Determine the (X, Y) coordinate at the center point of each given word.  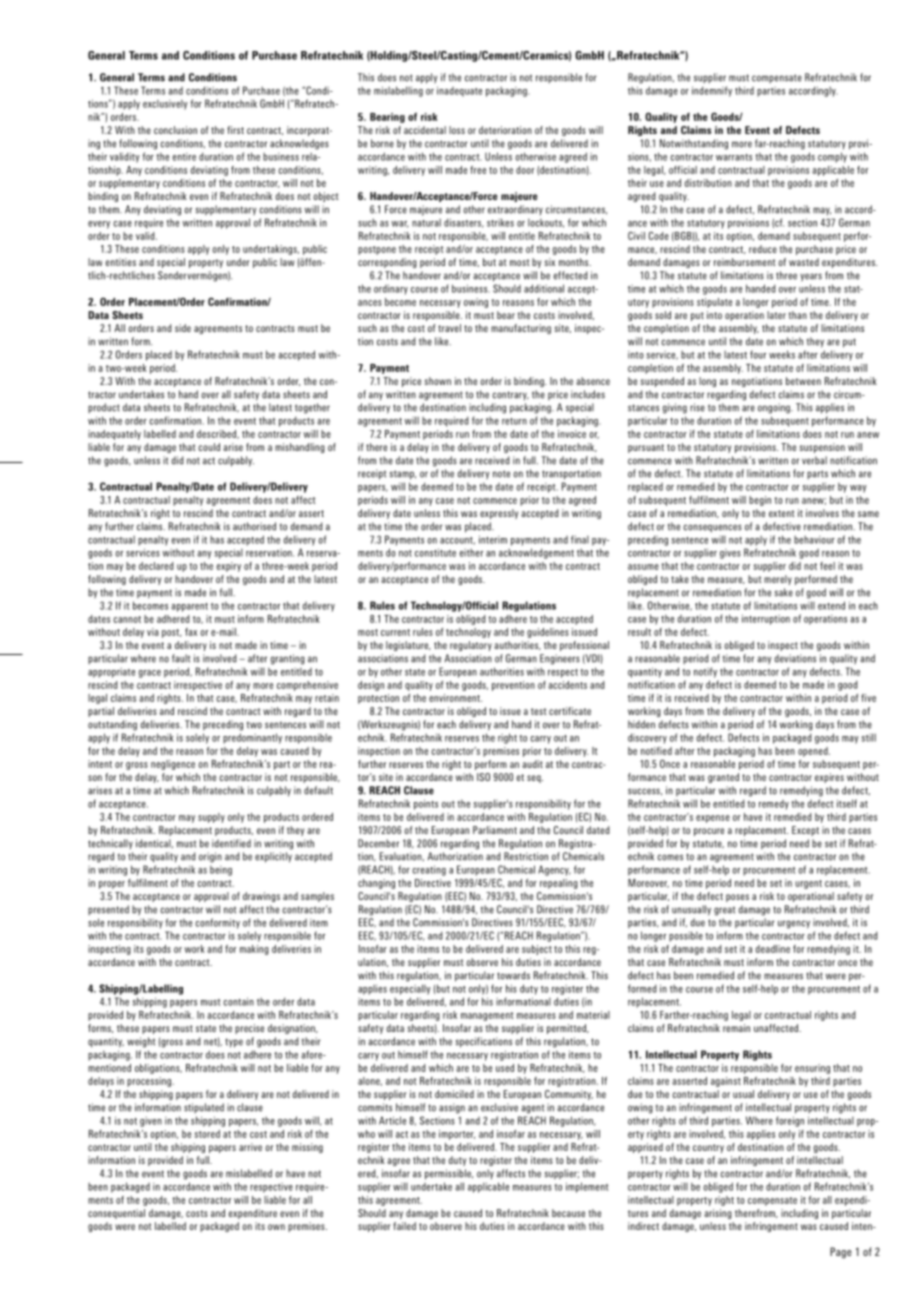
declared (156, 566)
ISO (483, 777)
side (183, 328)
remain (736, 1028)
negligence (173, 765)
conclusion (175, 130)
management (487, 1016)
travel (449, 328)
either (471, 552)
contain (238, 1001)
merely (778, 580)
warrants (734, 157)
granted (723, 778)
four (758, 354)
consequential (116, 1214)
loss (457, 130)
